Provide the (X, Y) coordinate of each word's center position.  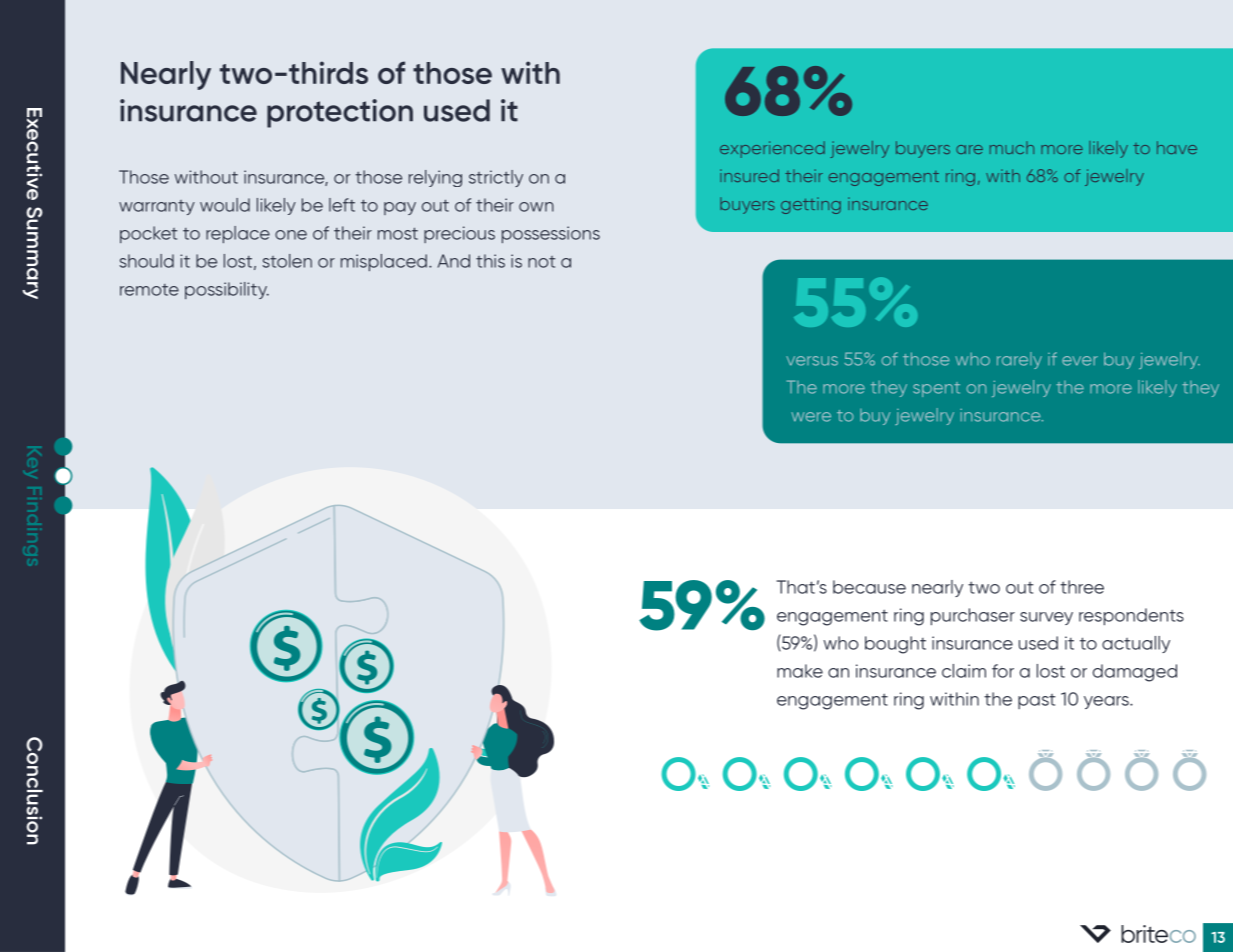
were (811, 417)
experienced (772, 149)
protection (340, 113)
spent (936, 389)
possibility (227, 290)
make (800, 671)
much (1012, 147)
